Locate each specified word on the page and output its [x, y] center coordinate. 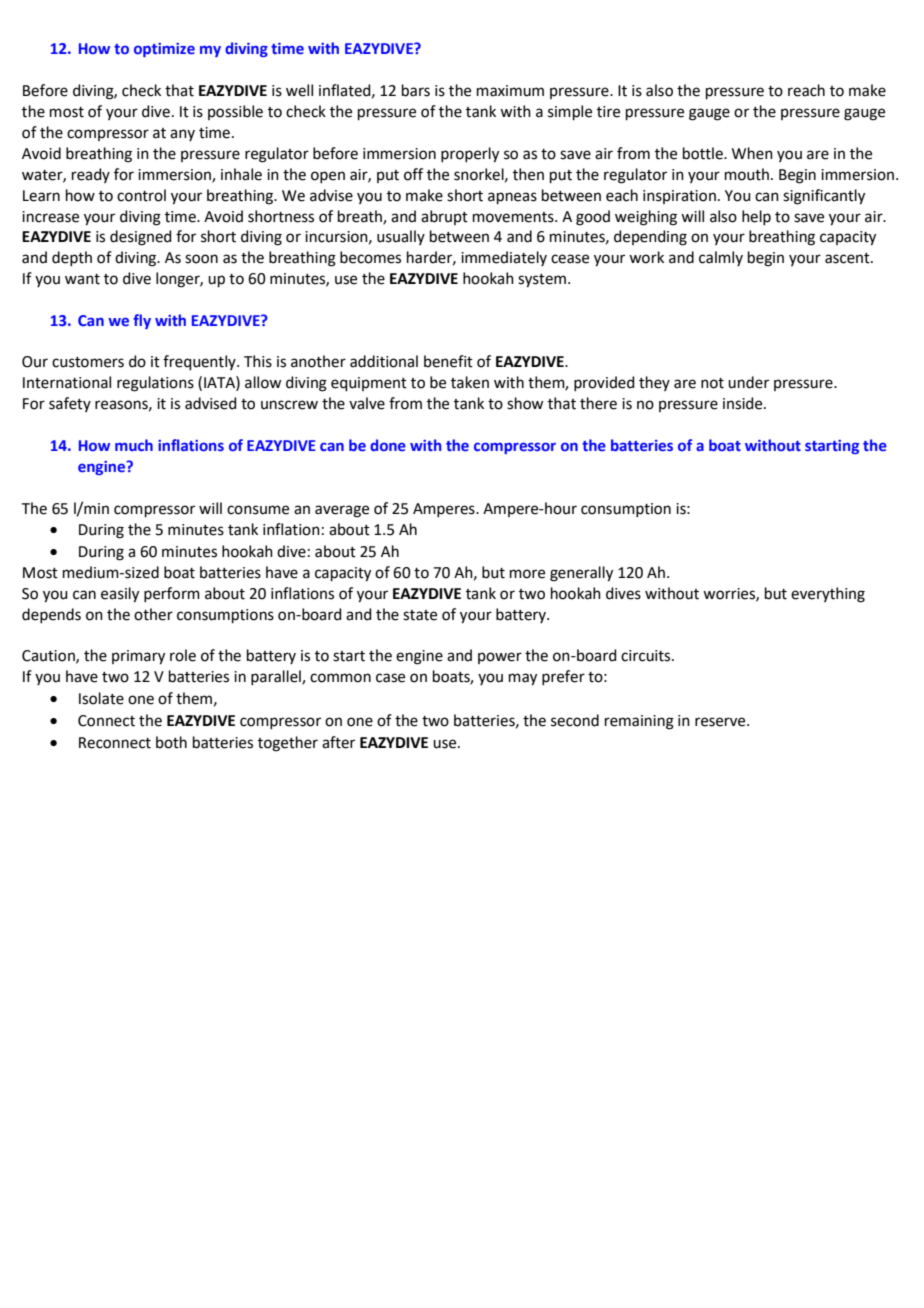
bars [416, 90]
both [171, 742]
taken [470, 382]
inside [744, 403]
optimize [164, 50]
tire [608, 112]
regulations [155, 384]
